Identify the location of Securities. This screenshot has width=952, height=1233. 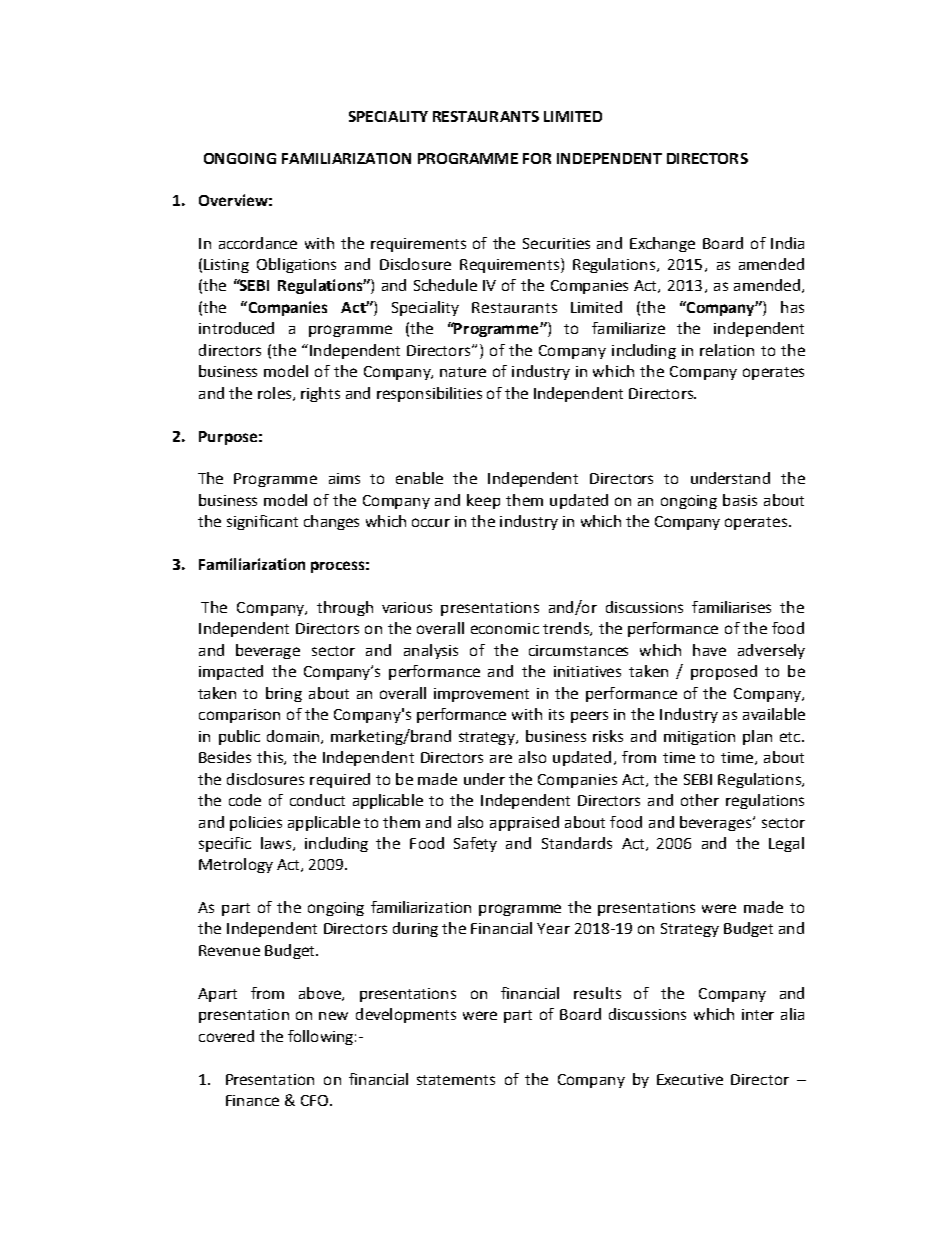
(556, 243).
